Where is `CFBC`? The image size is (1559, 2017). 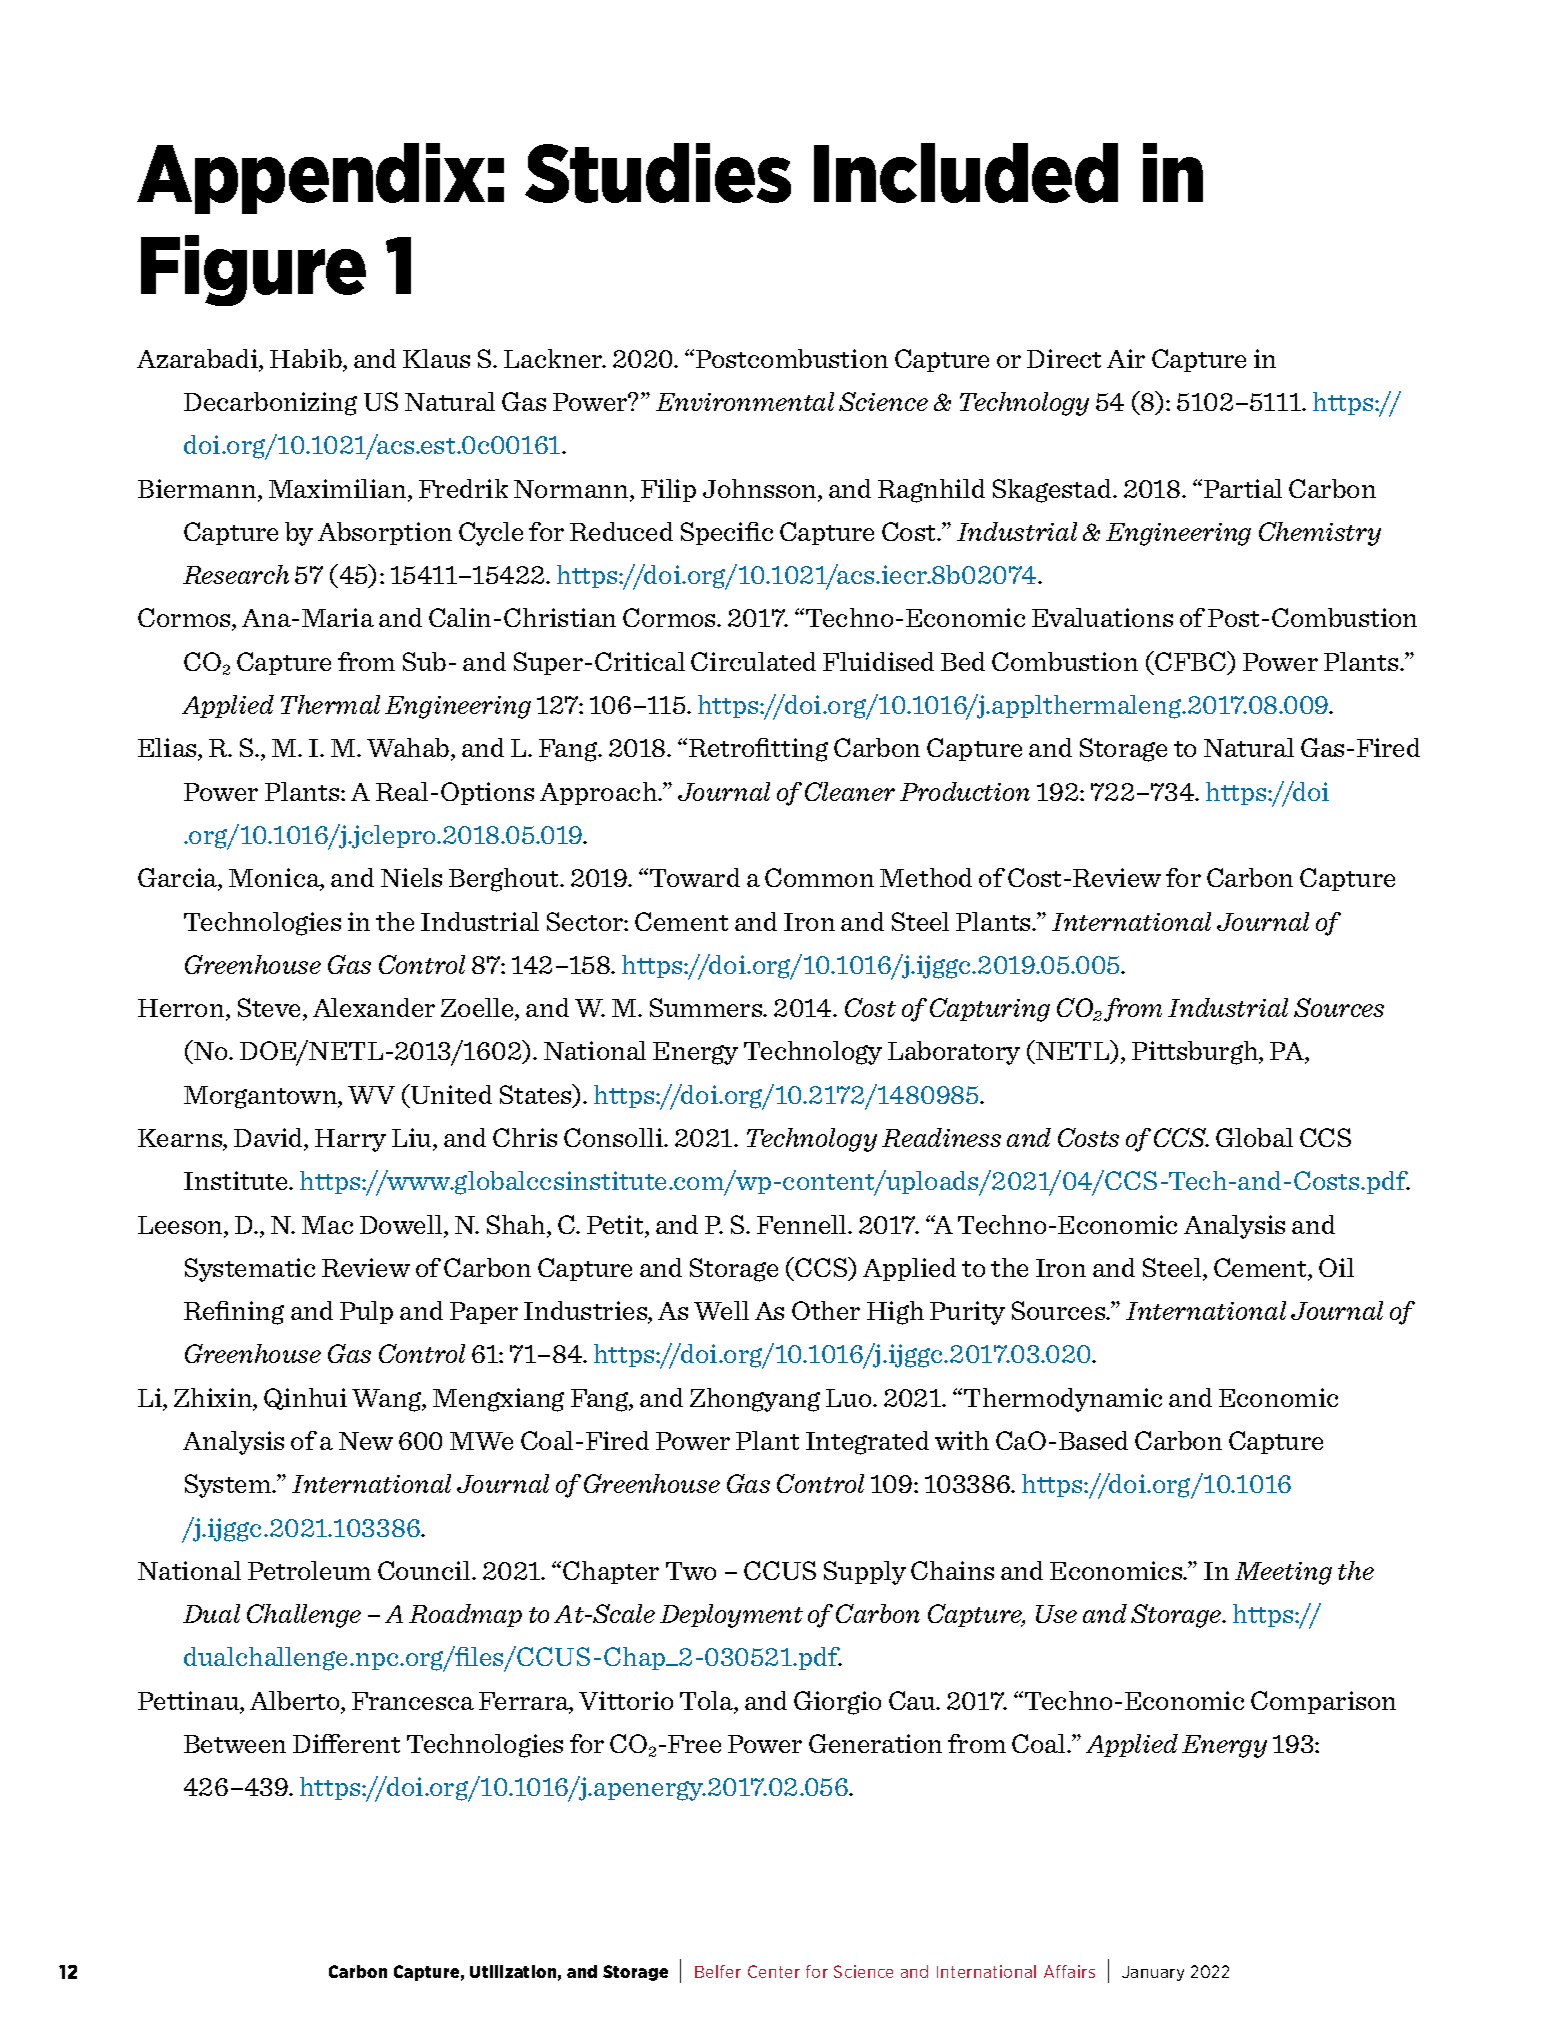
CFBC is located at coordinates (1191, 662).
